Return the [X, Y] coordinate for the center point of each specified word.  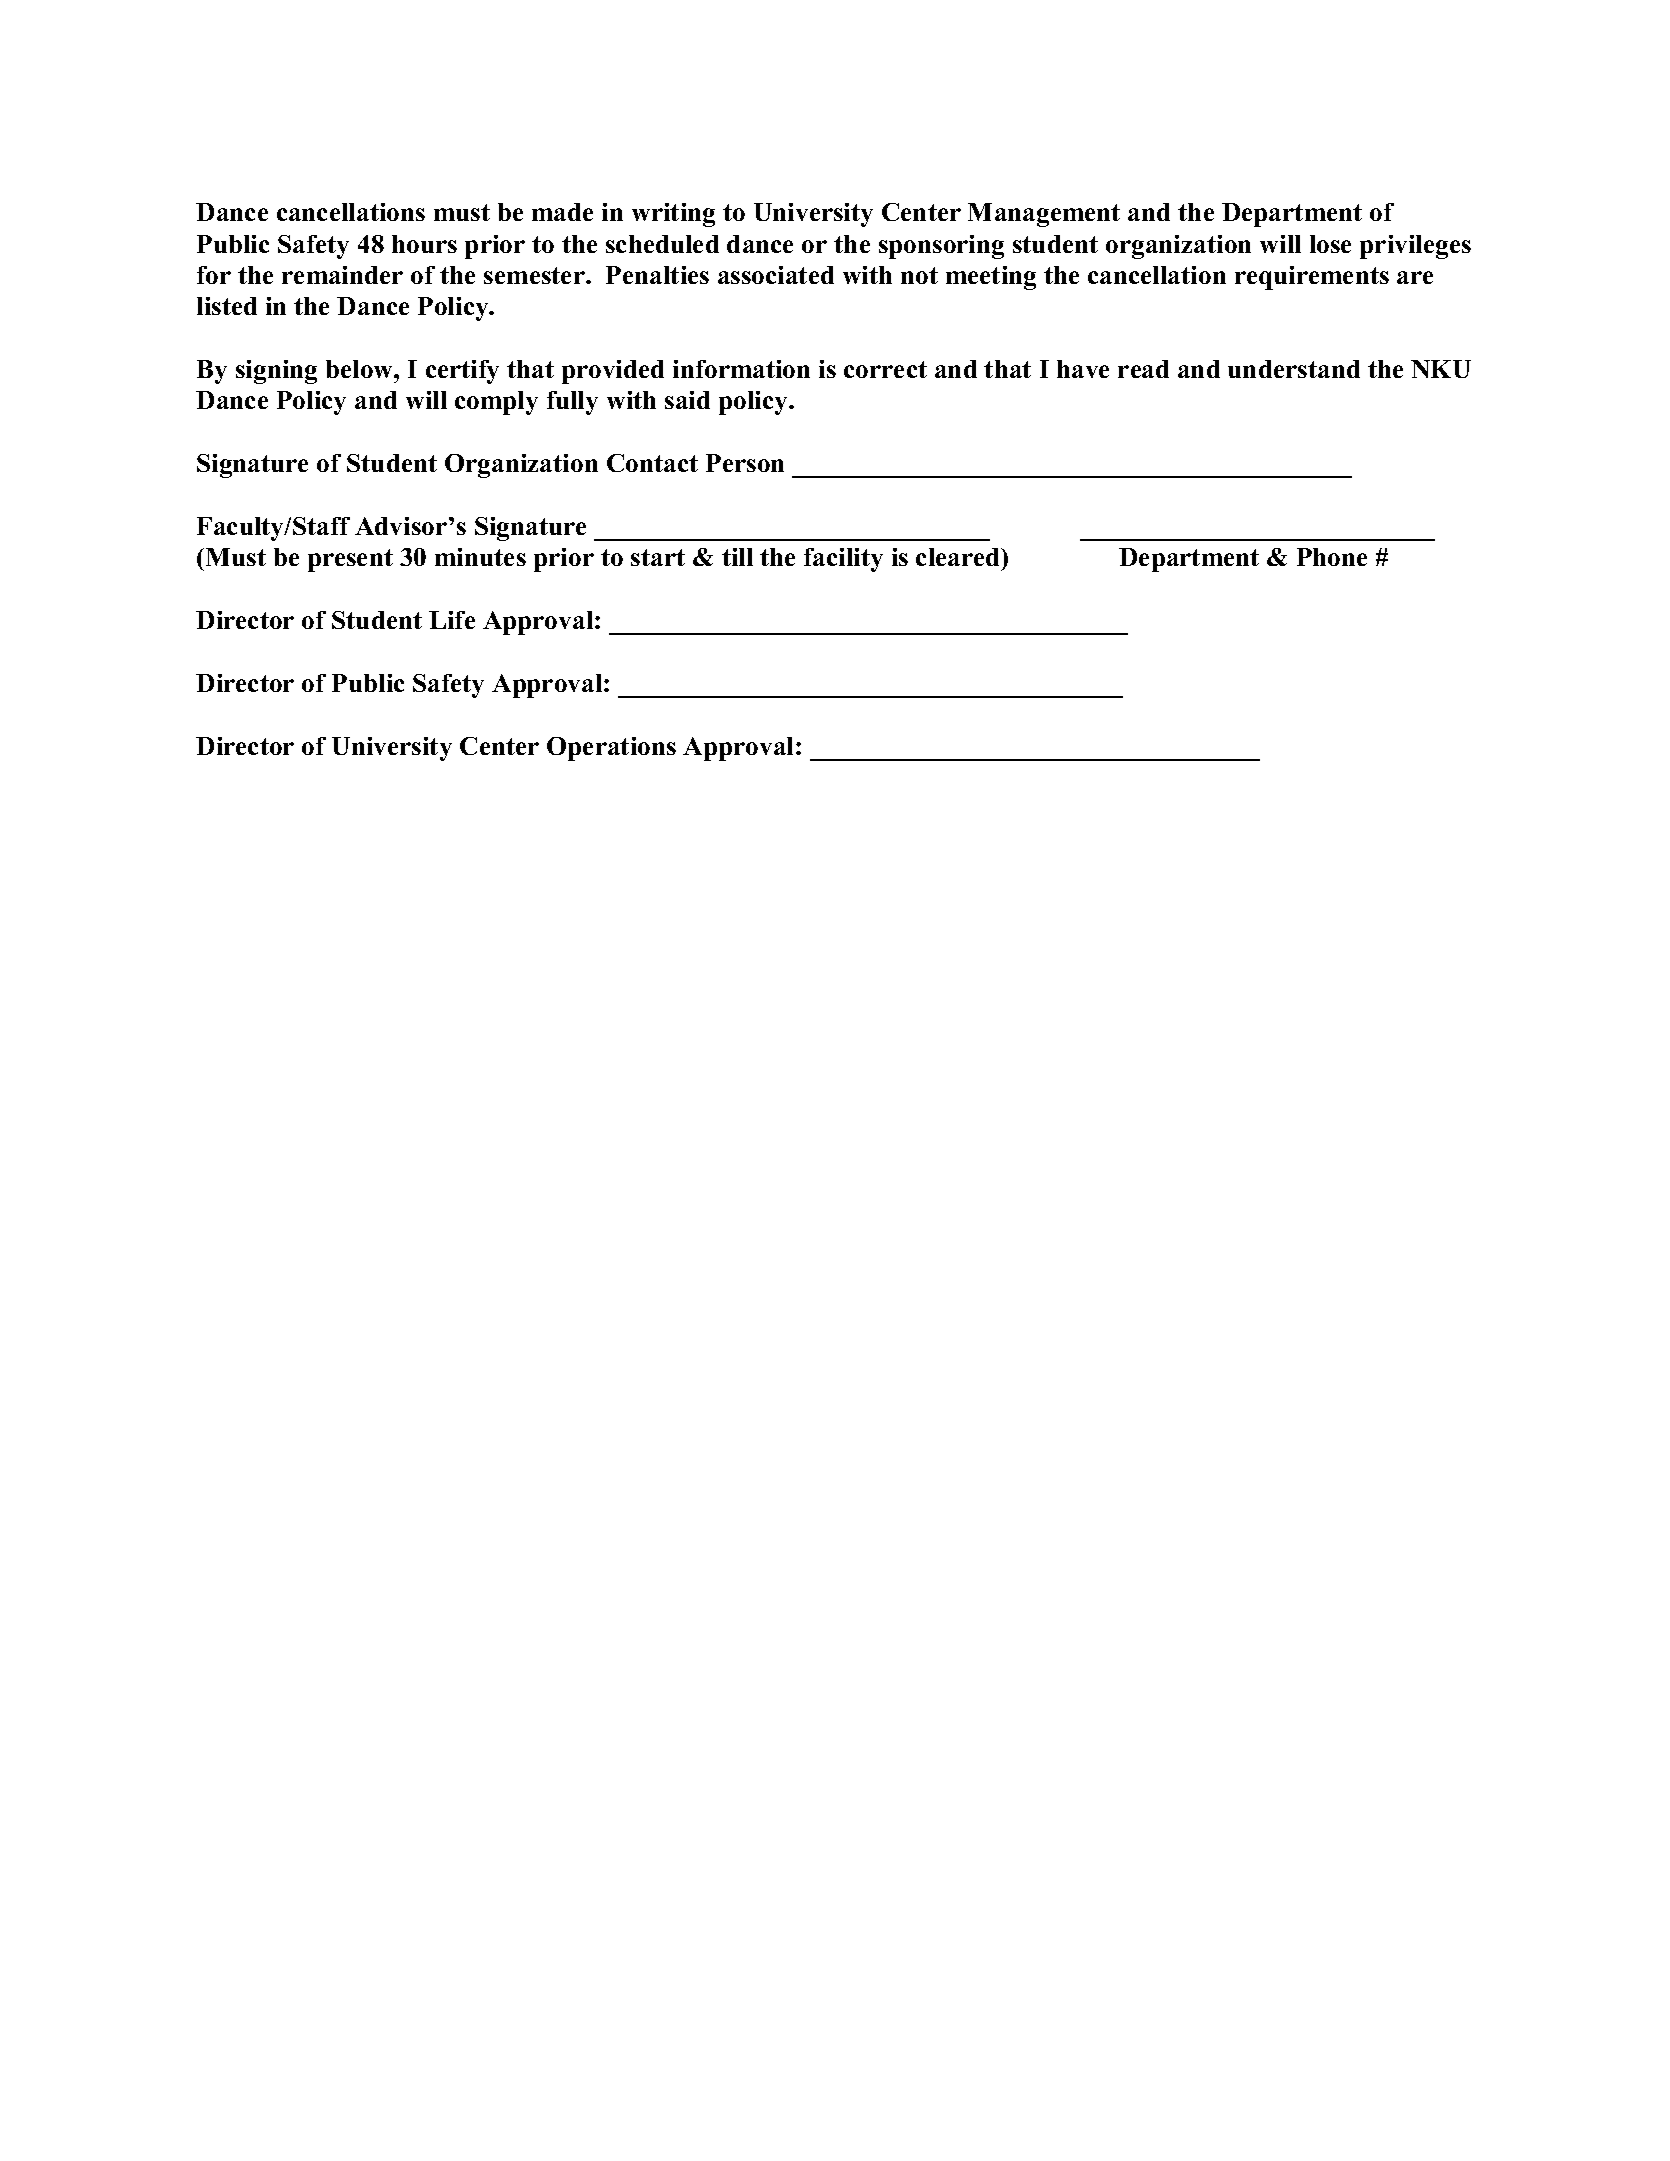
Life [452, 620]
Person [745, 463]
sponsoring [941, 247]
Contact [652, 463]
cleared [959, 559]
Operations [611, 749]
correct [885, 369]
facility [843, 560]
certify [462, 372]
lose [1330, 244]
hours [424, 244]
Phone [1332, 557]
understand [1294, 369]
